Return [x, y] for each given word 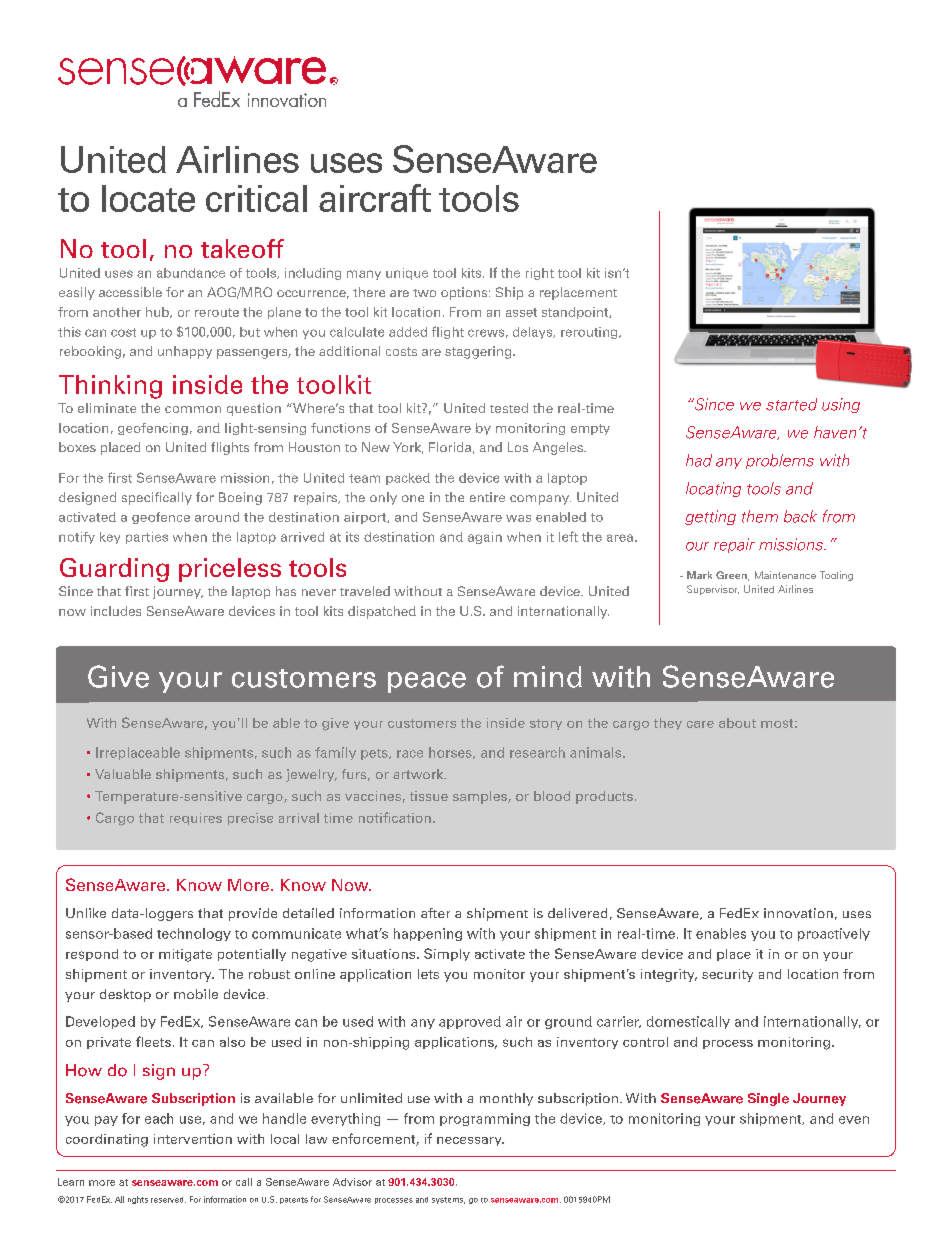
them [760, 516]
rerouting [590, 333]
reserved [168, 1200]
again [485, 538]
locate [148, 198]
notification [395, 817]
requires [196, 819]
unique [407, 274]
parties [147, 538]
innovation [798, 913]
